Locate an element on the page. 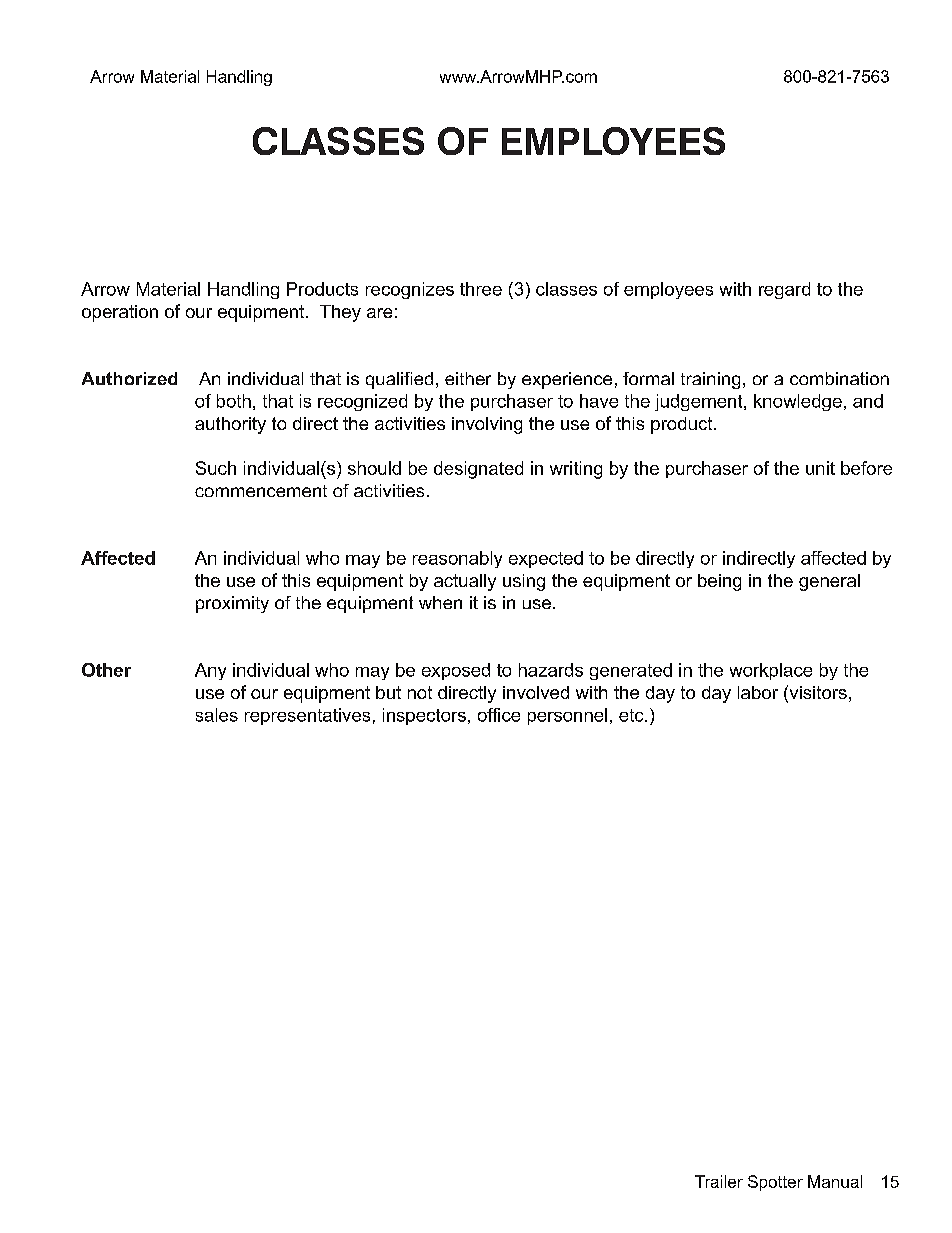  labor is located at coordinates (758, 692).
